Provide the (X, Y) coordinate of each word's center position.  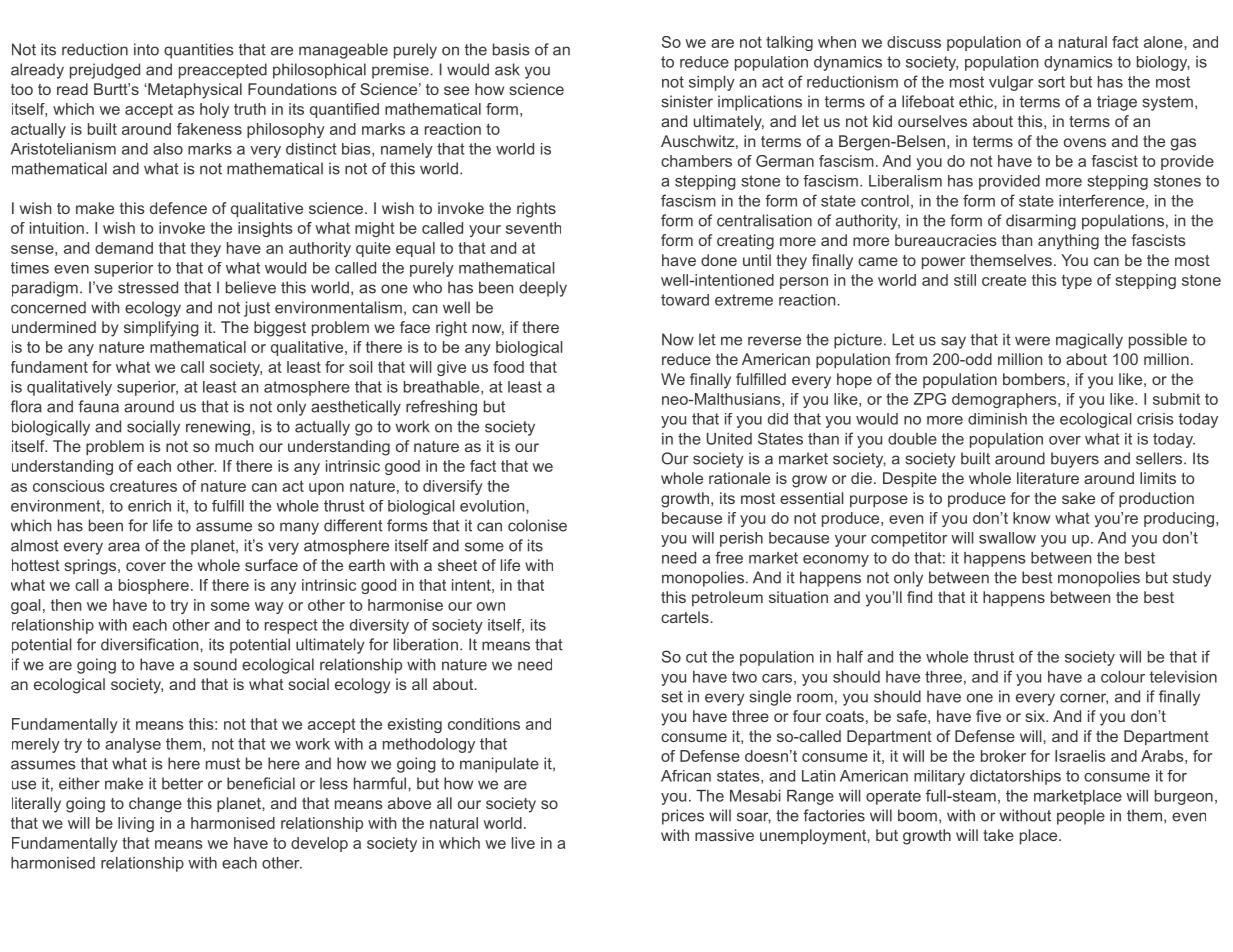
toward (685, 300)
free (729, 557)
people (1081, 817)
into (146, 49)
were (1032, 341)
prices (683, 817)
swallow (1007, 538)
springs (92, 567)
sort (1051, 82)
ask (507, 69)
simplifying (161, 329)
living (136, 824)
